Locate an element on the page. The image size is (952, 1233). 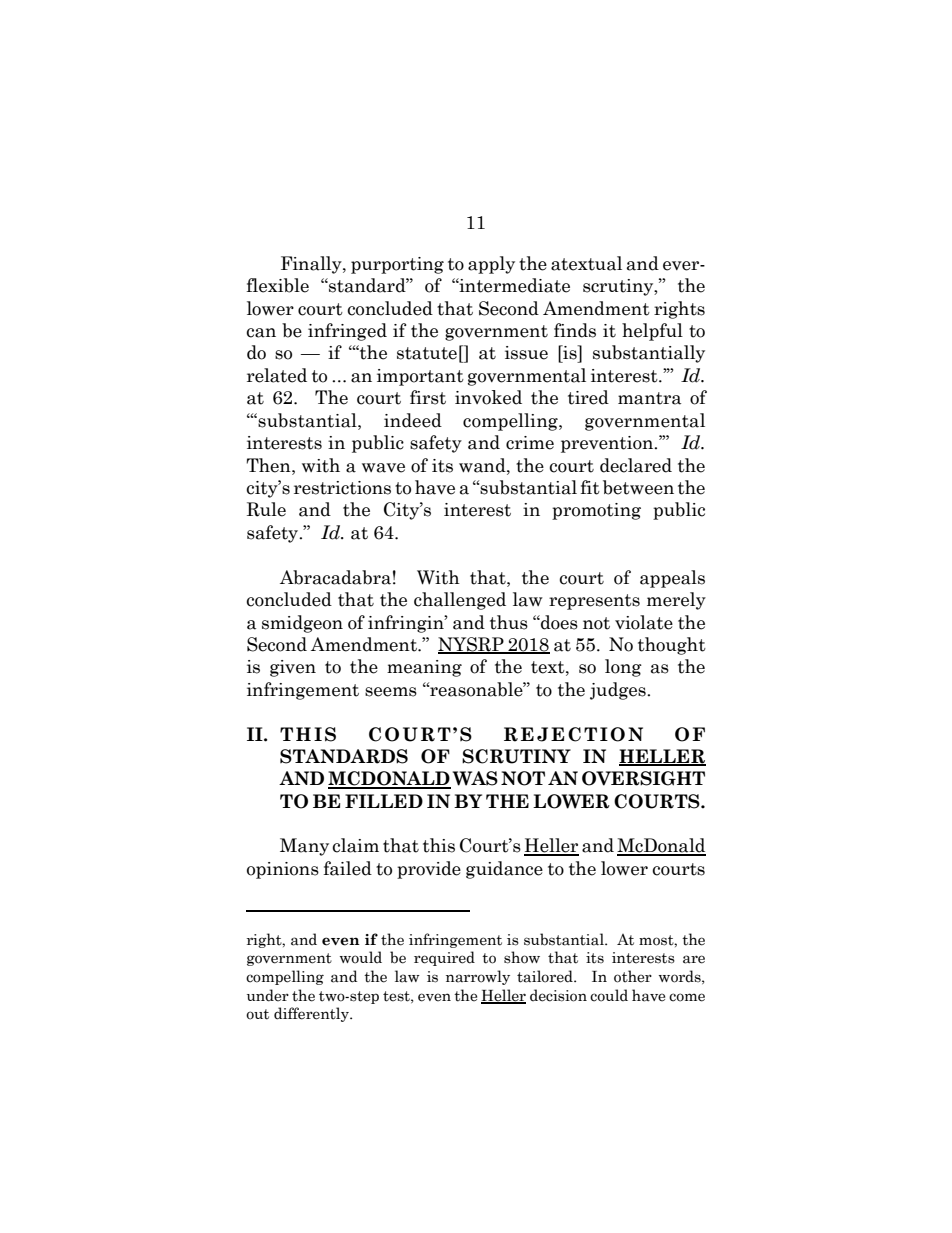
helpful is located at coordinates (652, 332).
